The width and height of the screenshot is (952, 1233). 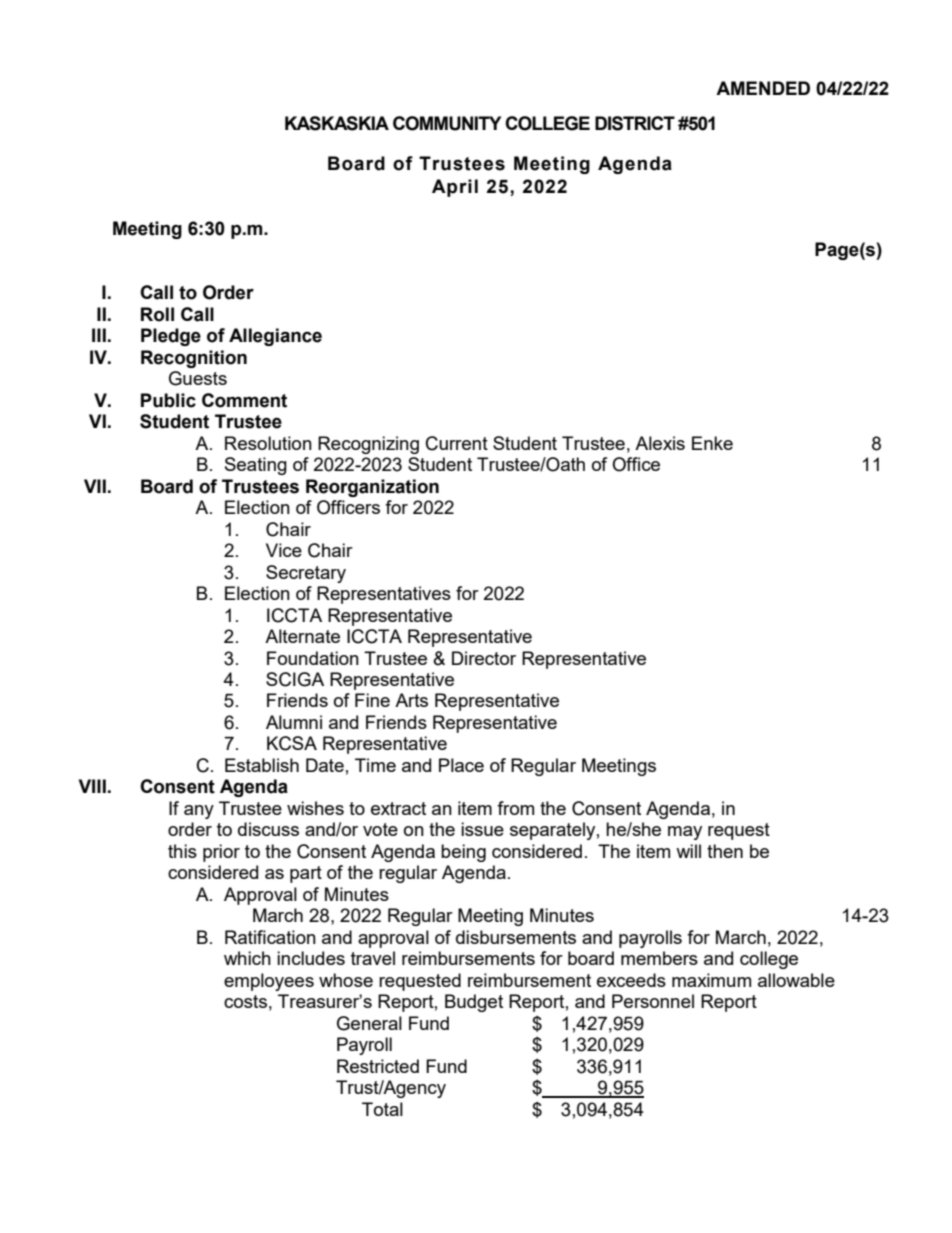 What do you see at coordinates (685, 833) in the screenshot?
I see `may` at bounding box center [685, 833].
